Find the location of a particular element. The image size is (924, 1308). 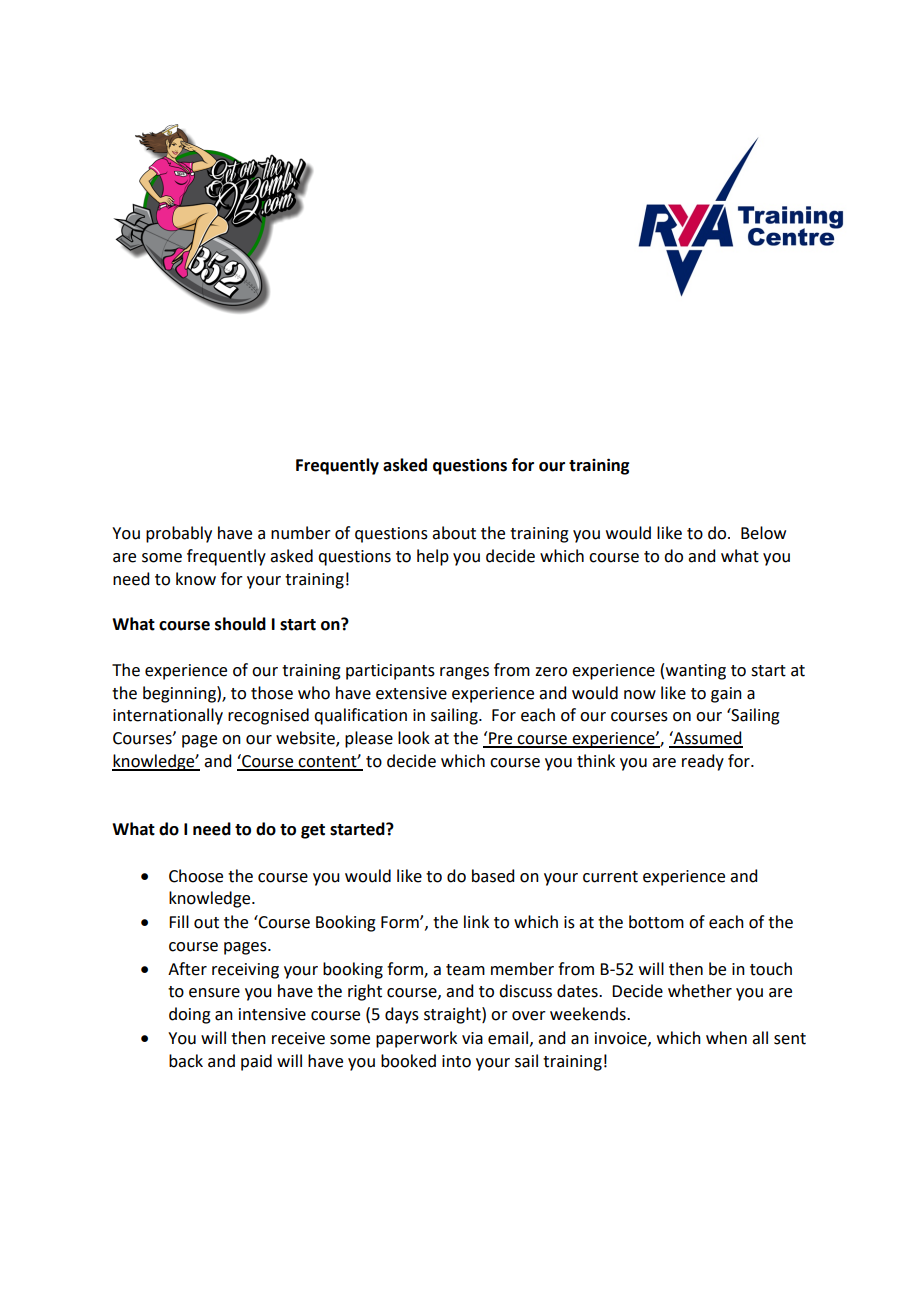

paid is located at coordinates (256, 1062).
